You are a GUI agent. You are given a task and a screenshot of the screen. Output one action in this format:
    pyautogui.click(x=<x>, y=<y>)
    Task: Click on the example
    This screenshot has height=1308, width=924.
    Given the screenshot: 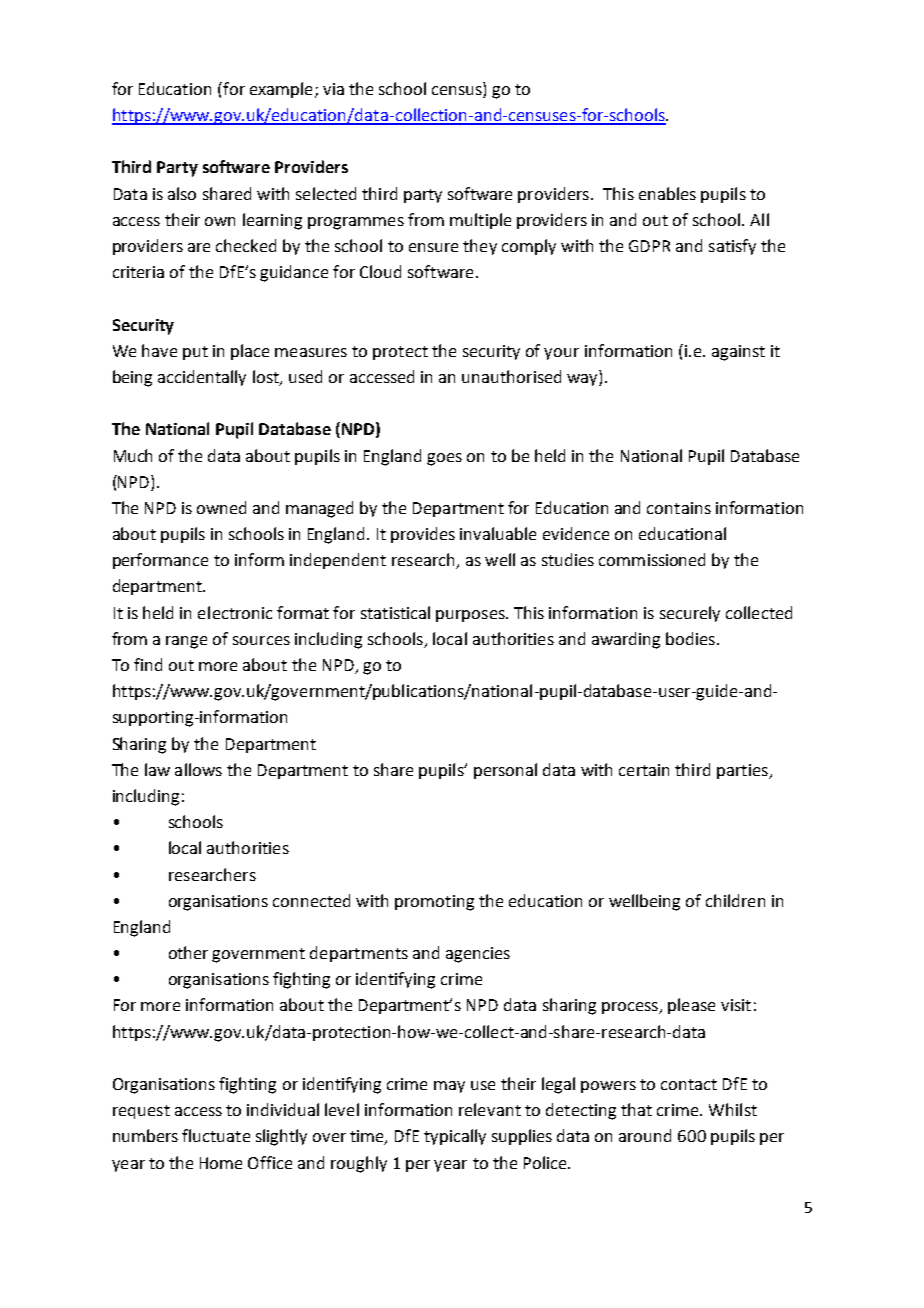 What is the action you would take?
    pyautogui.click(x=281, y=90)
